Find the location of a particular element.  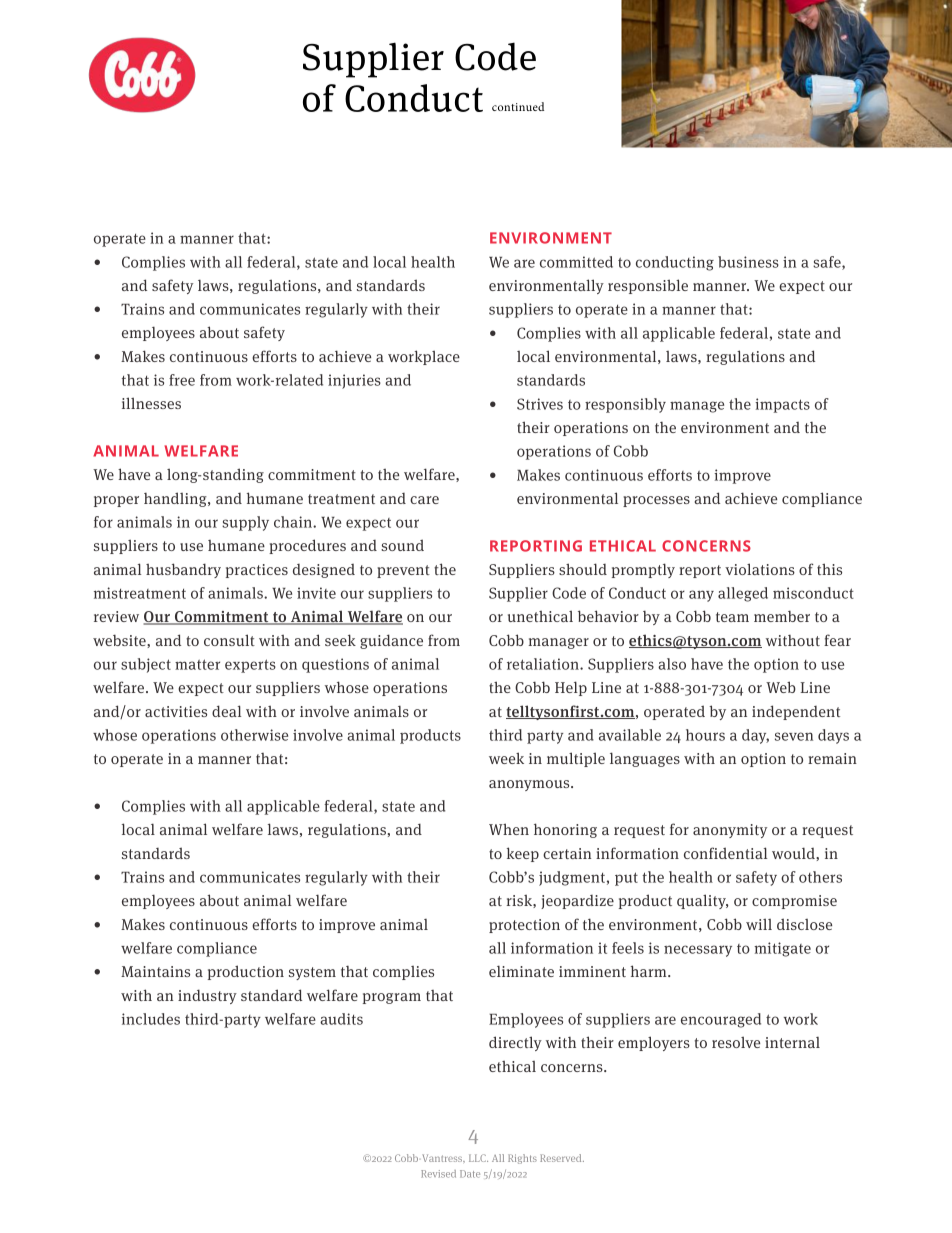

protection is located at coordinates (524, 926).
